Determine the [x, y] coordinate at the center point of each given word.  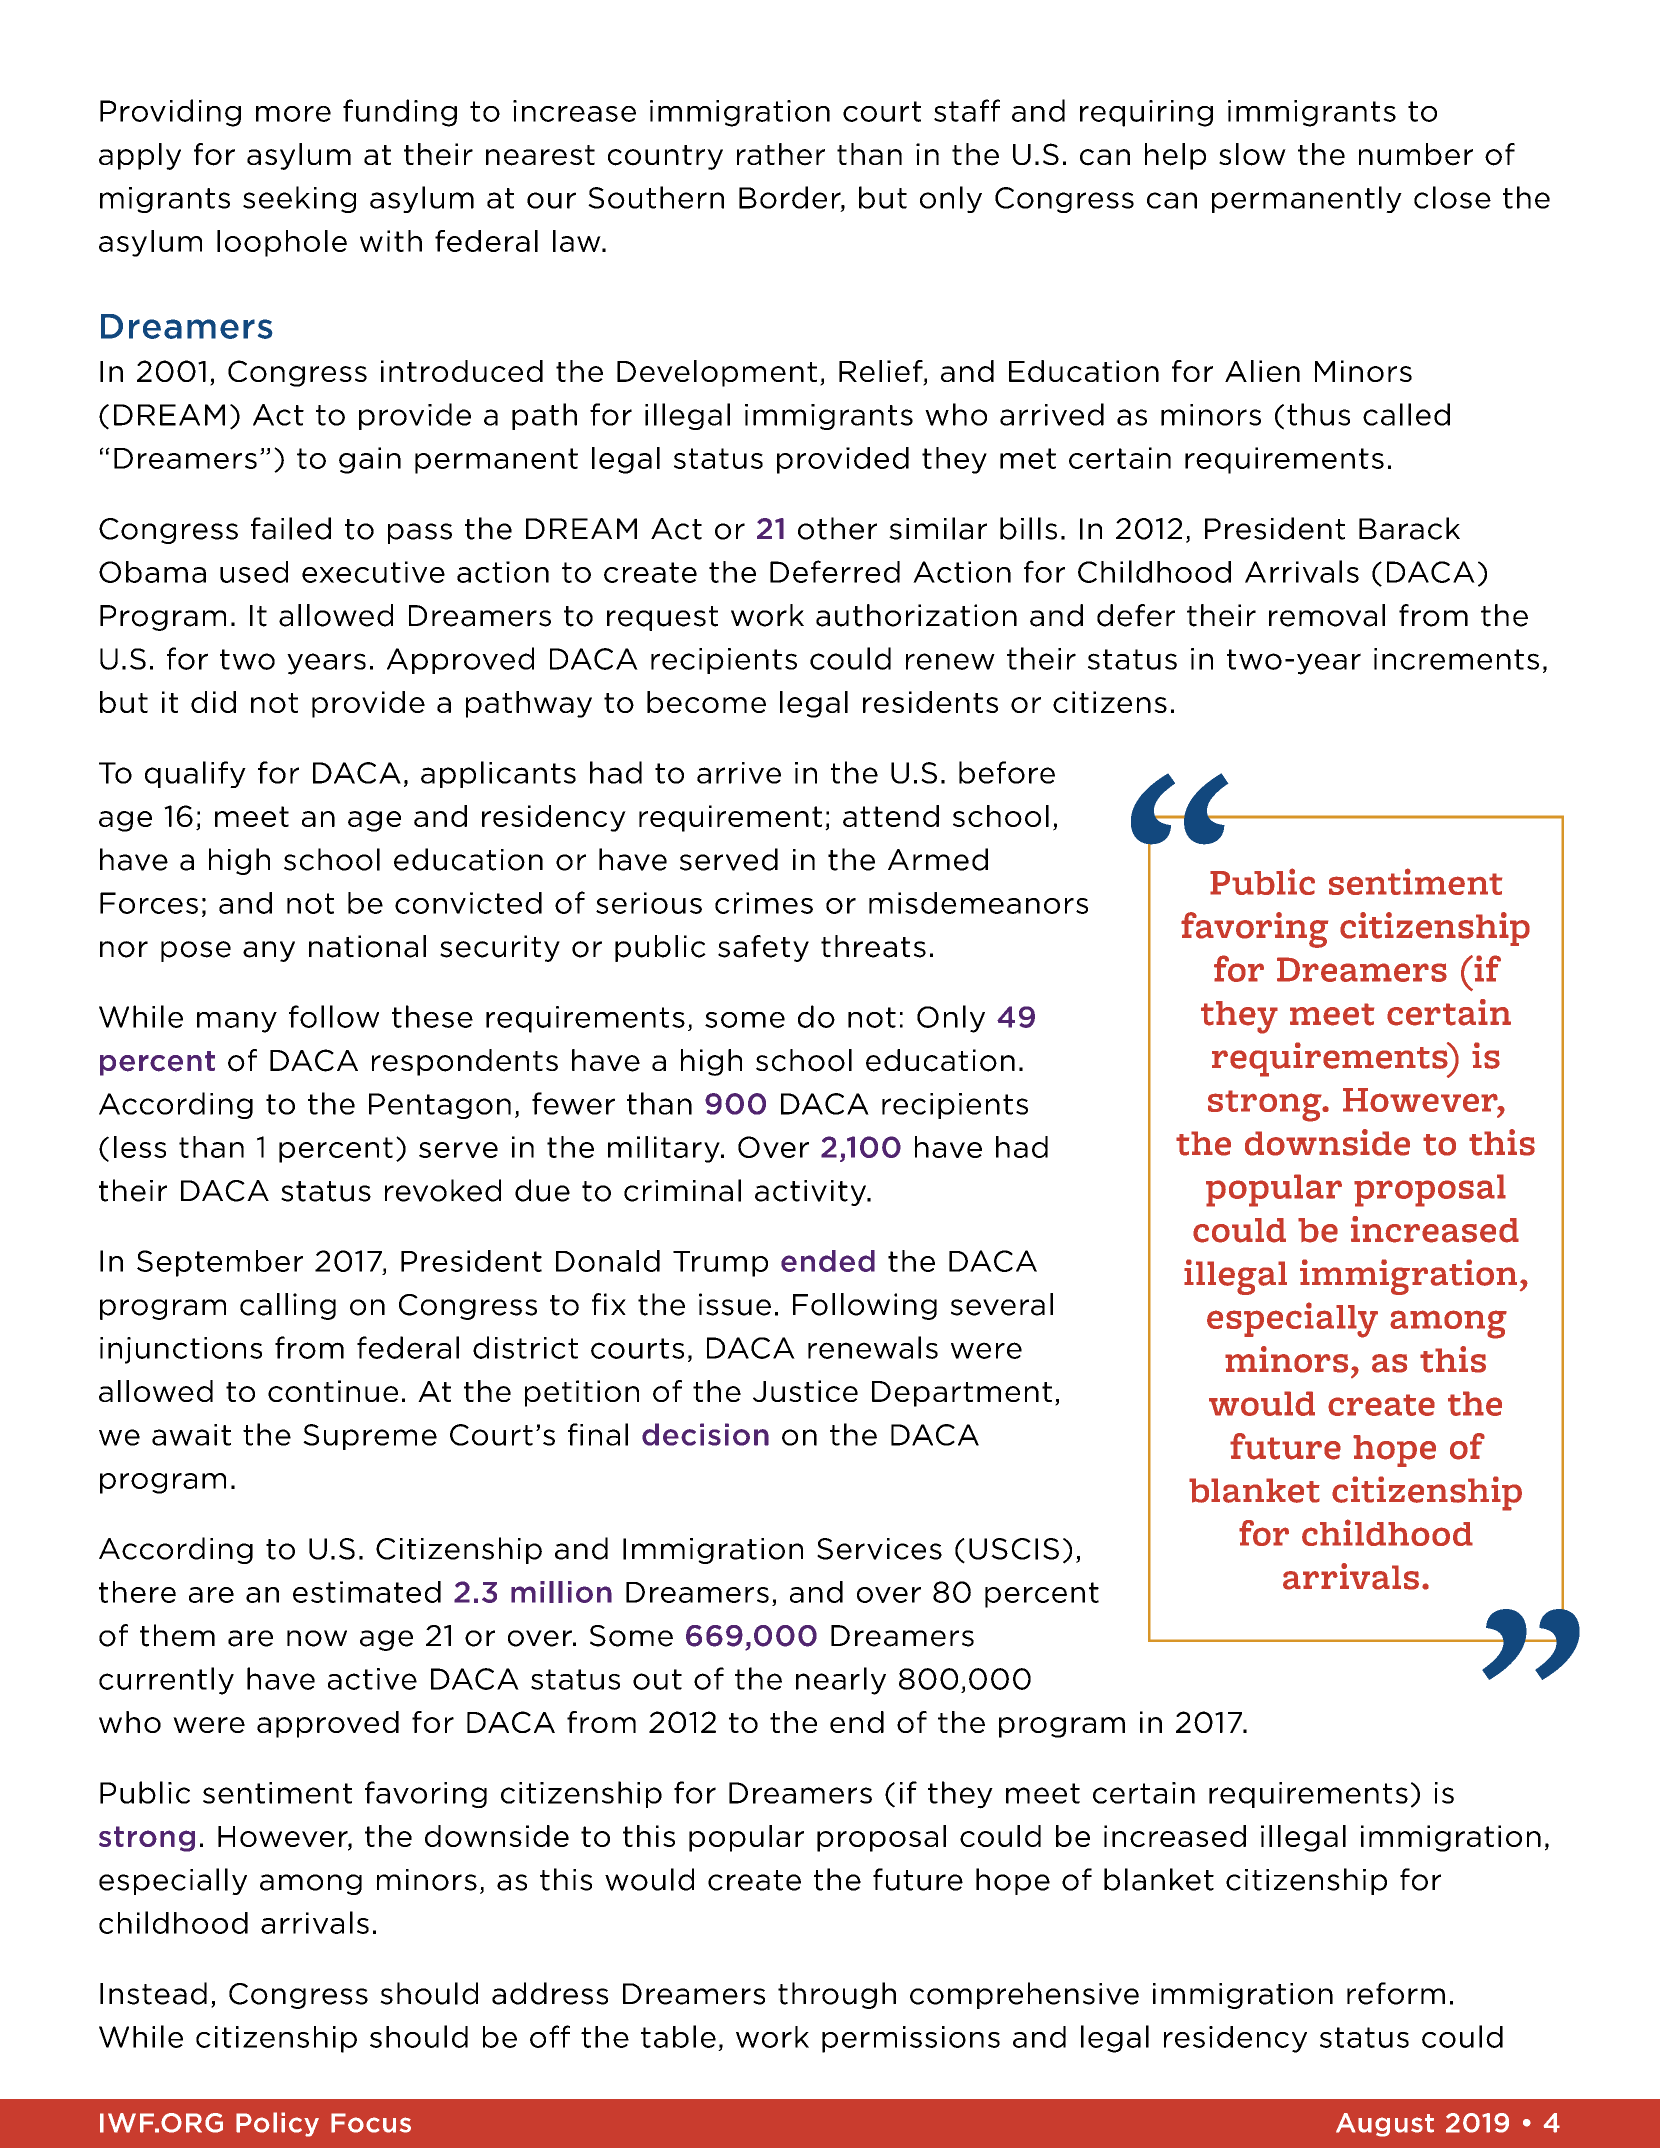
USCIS [1014, 1549]
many [237, 1022]
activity [812, 1193]
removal [1327, 615]
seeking [299, 199]
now [317, 1638]
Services [879, 1549]
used [254, 572]
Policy [277, 2124]
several [1002, 1304]
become [706, 702]
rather [781, 154]
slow [1252, 154]
